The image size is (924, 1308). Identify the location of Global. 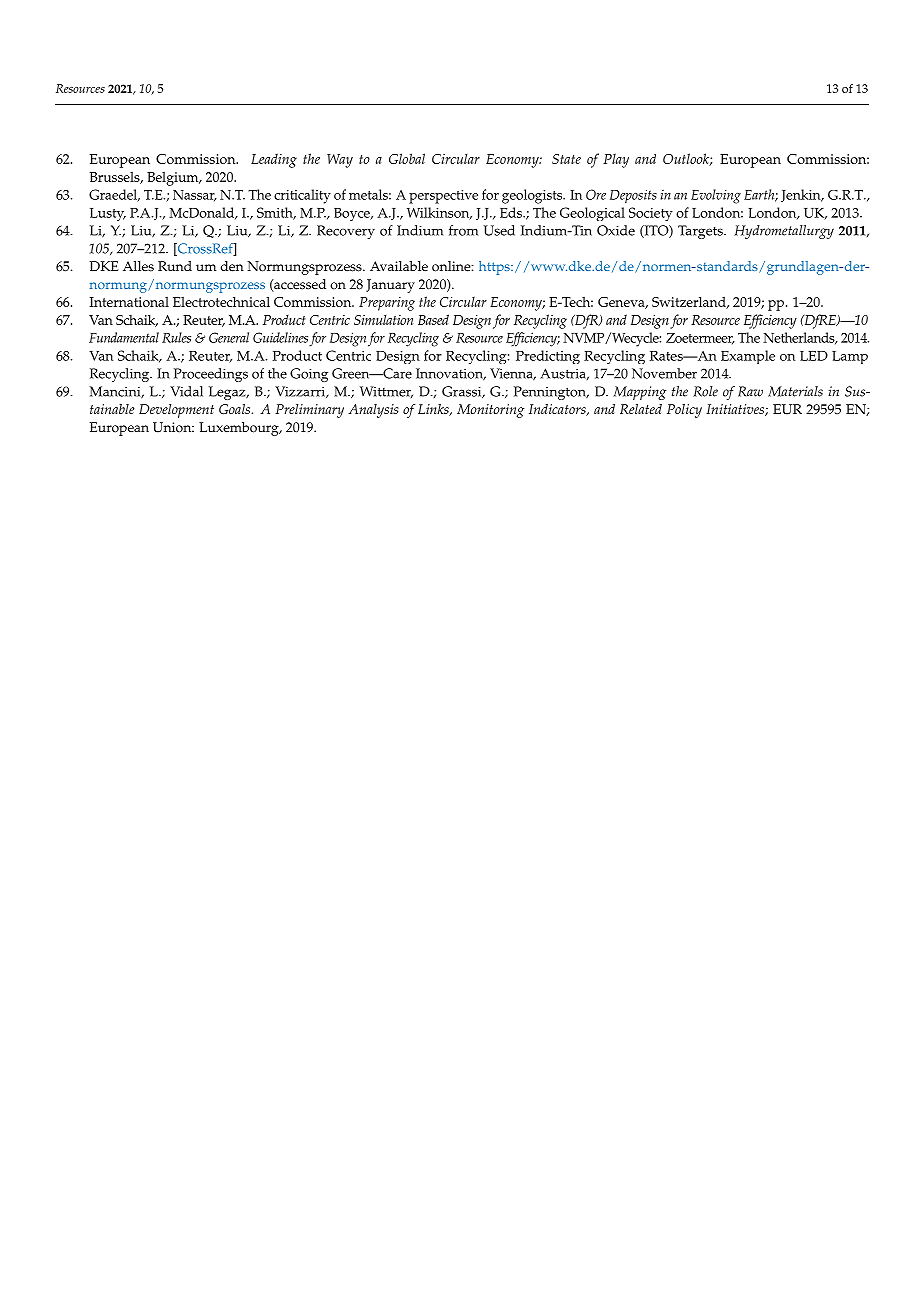
(407, 158).
